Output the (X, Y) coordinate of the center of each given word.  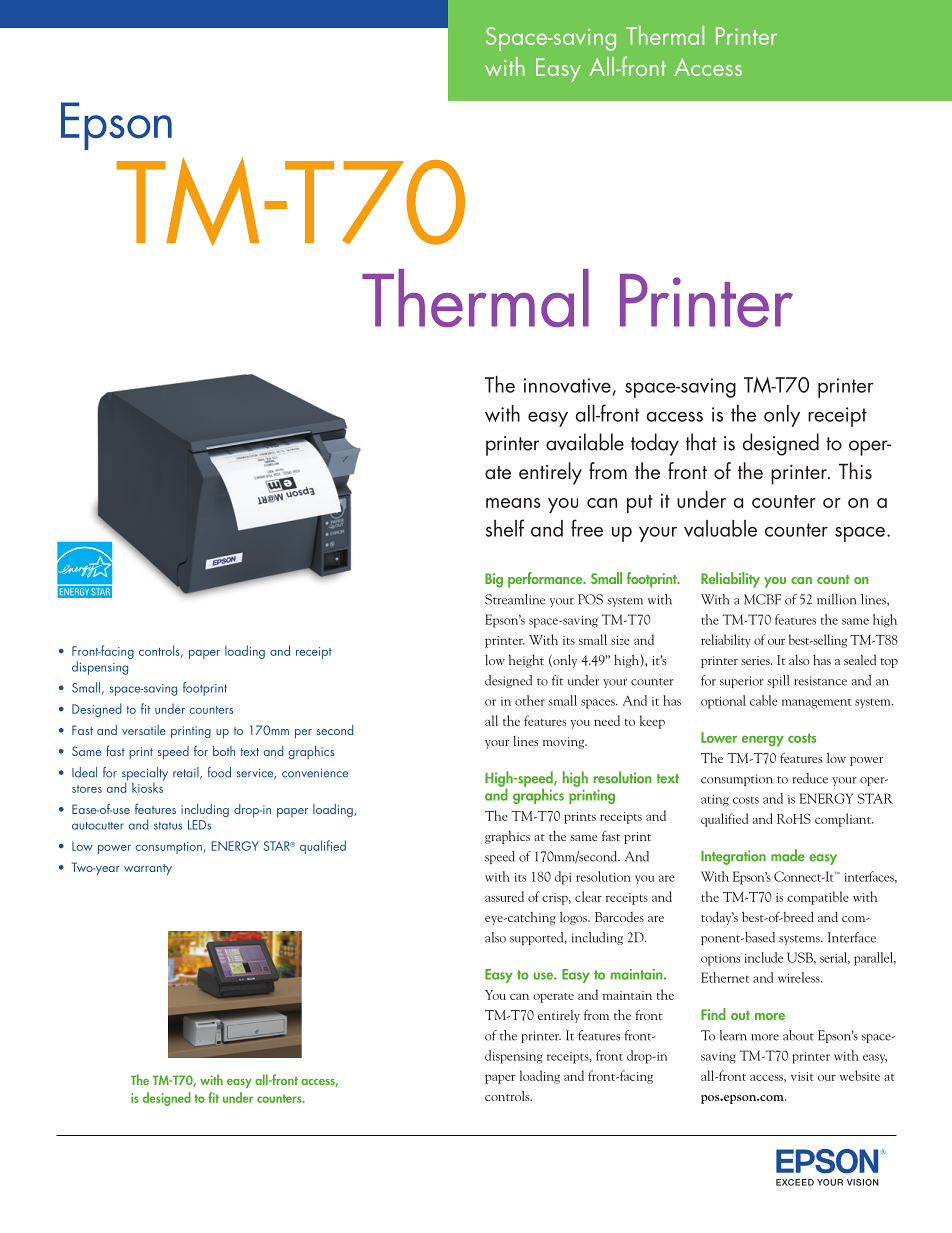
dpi (563, 878)
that (701, 442)
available (585, 442)
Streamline (515, 599)
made (788, 855)
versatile (144, 730)
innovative (568, 387)
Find (713, 1014)
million (837, 599)
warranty (148, 869)
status (168, 826)
